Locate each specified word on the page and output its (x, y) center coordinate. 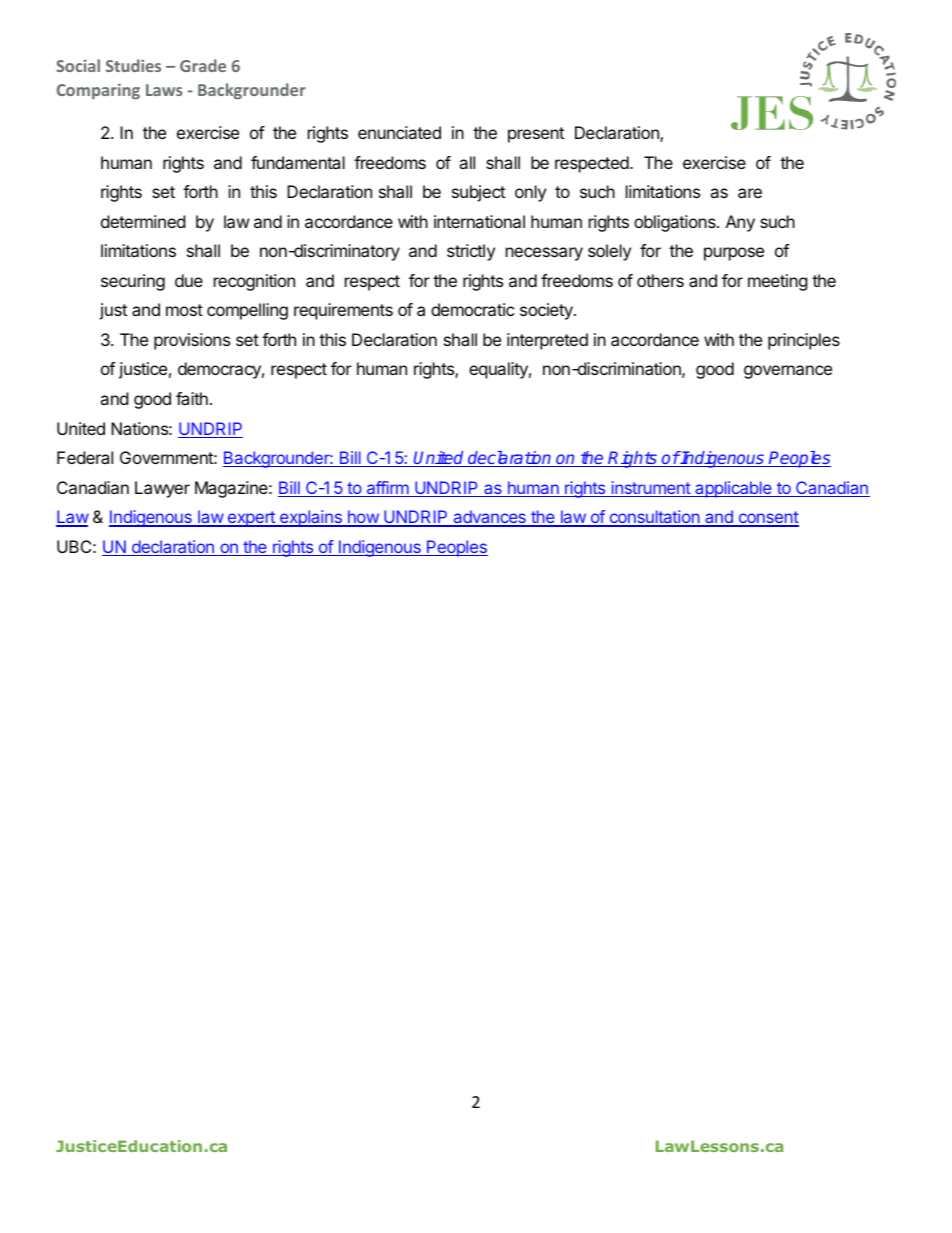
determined (143, 221)
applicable (733, 489)
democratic (473, 309)
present (536, 135)
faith (192, 398)
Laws (164, 90)
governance (788, 372)
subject (478, 193)
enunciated (399, 132)
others (660, 280)
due (189, 280)
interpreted (547, 341)
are (750, 193)
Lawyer (162, 489)
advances (489, 518)
